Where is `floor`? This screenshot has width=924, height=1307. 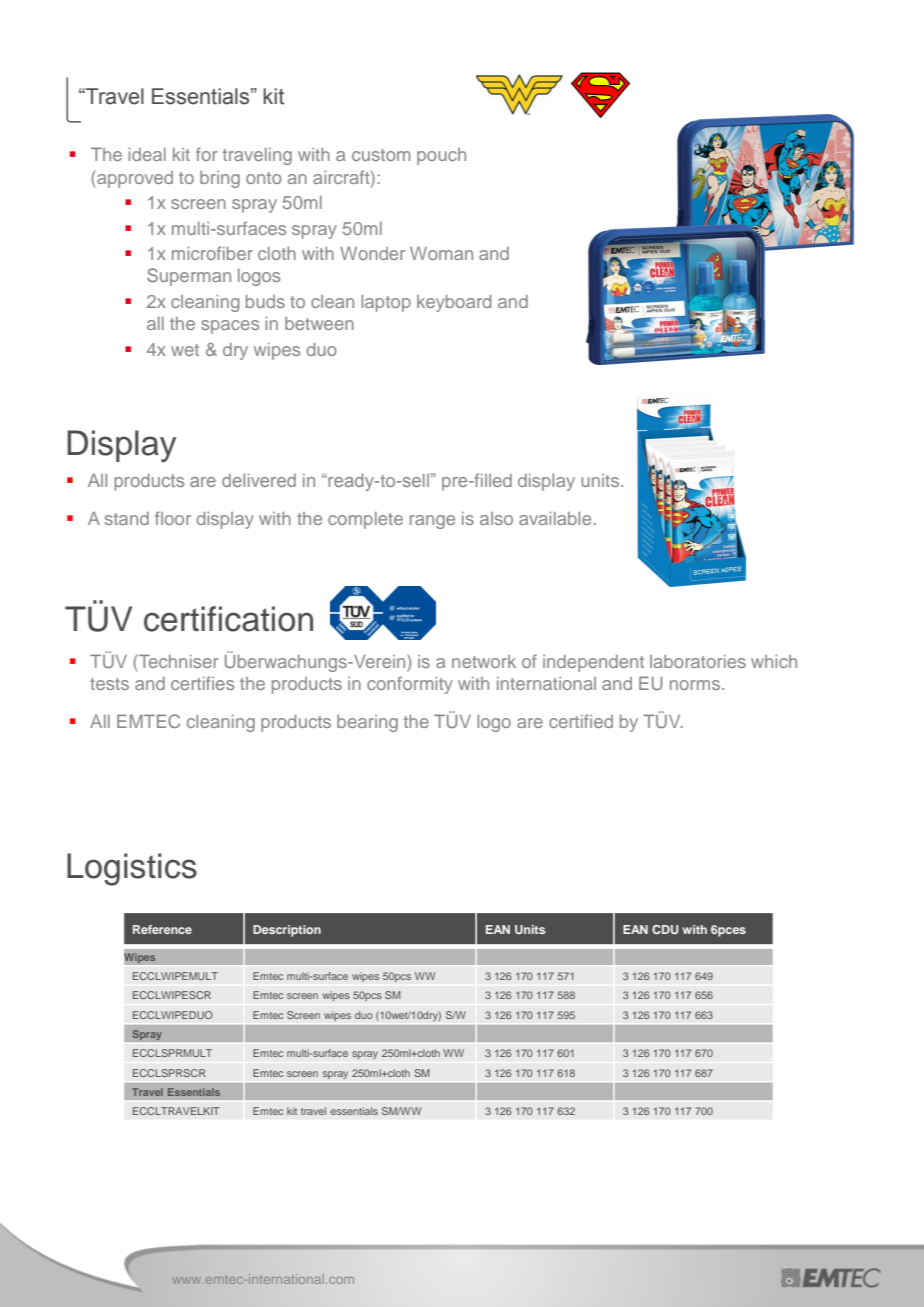 floor is located at coordinates (173, 518).
